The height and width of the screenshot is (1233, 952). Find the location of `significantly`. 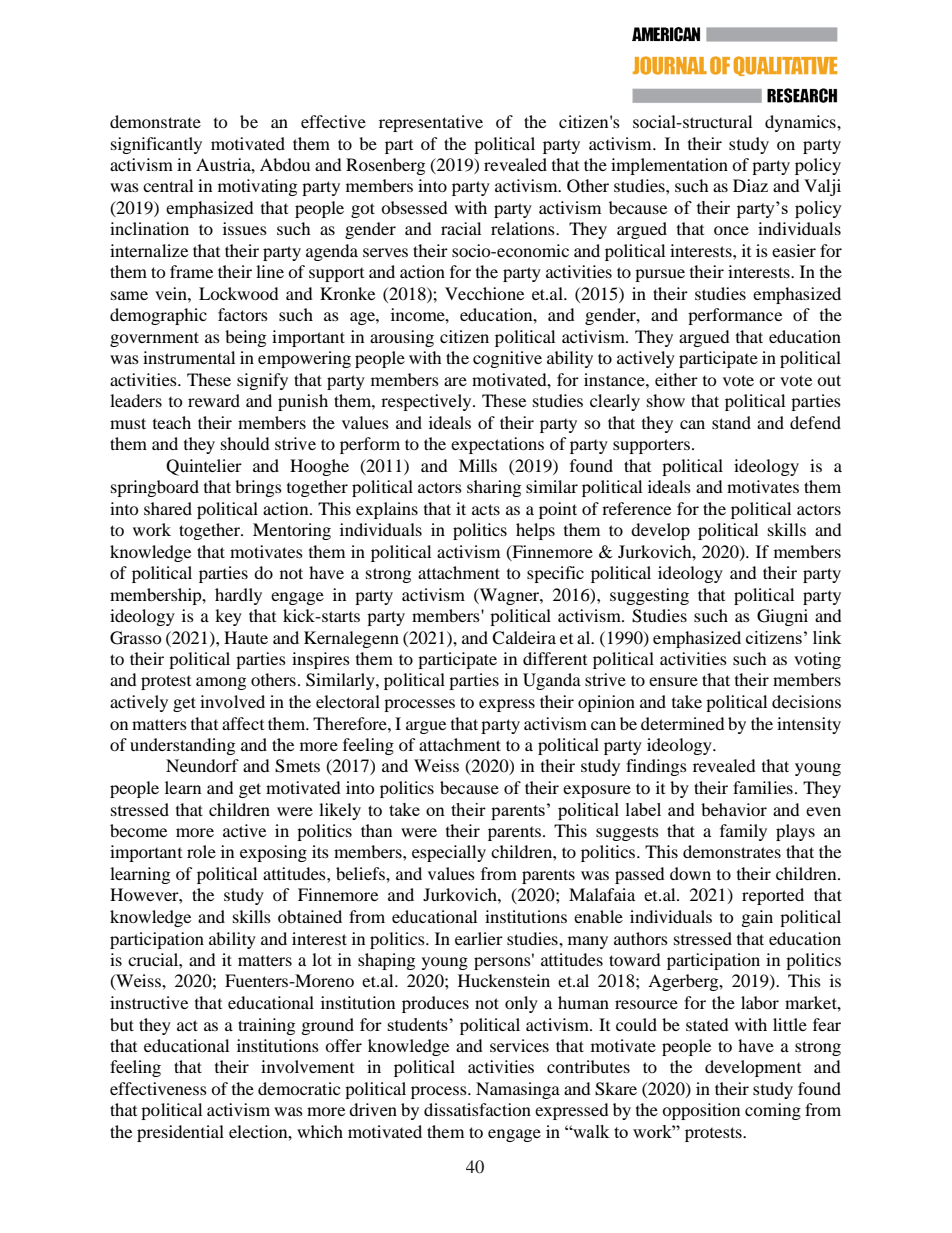

significantly is located at coordinates (156, 145).
